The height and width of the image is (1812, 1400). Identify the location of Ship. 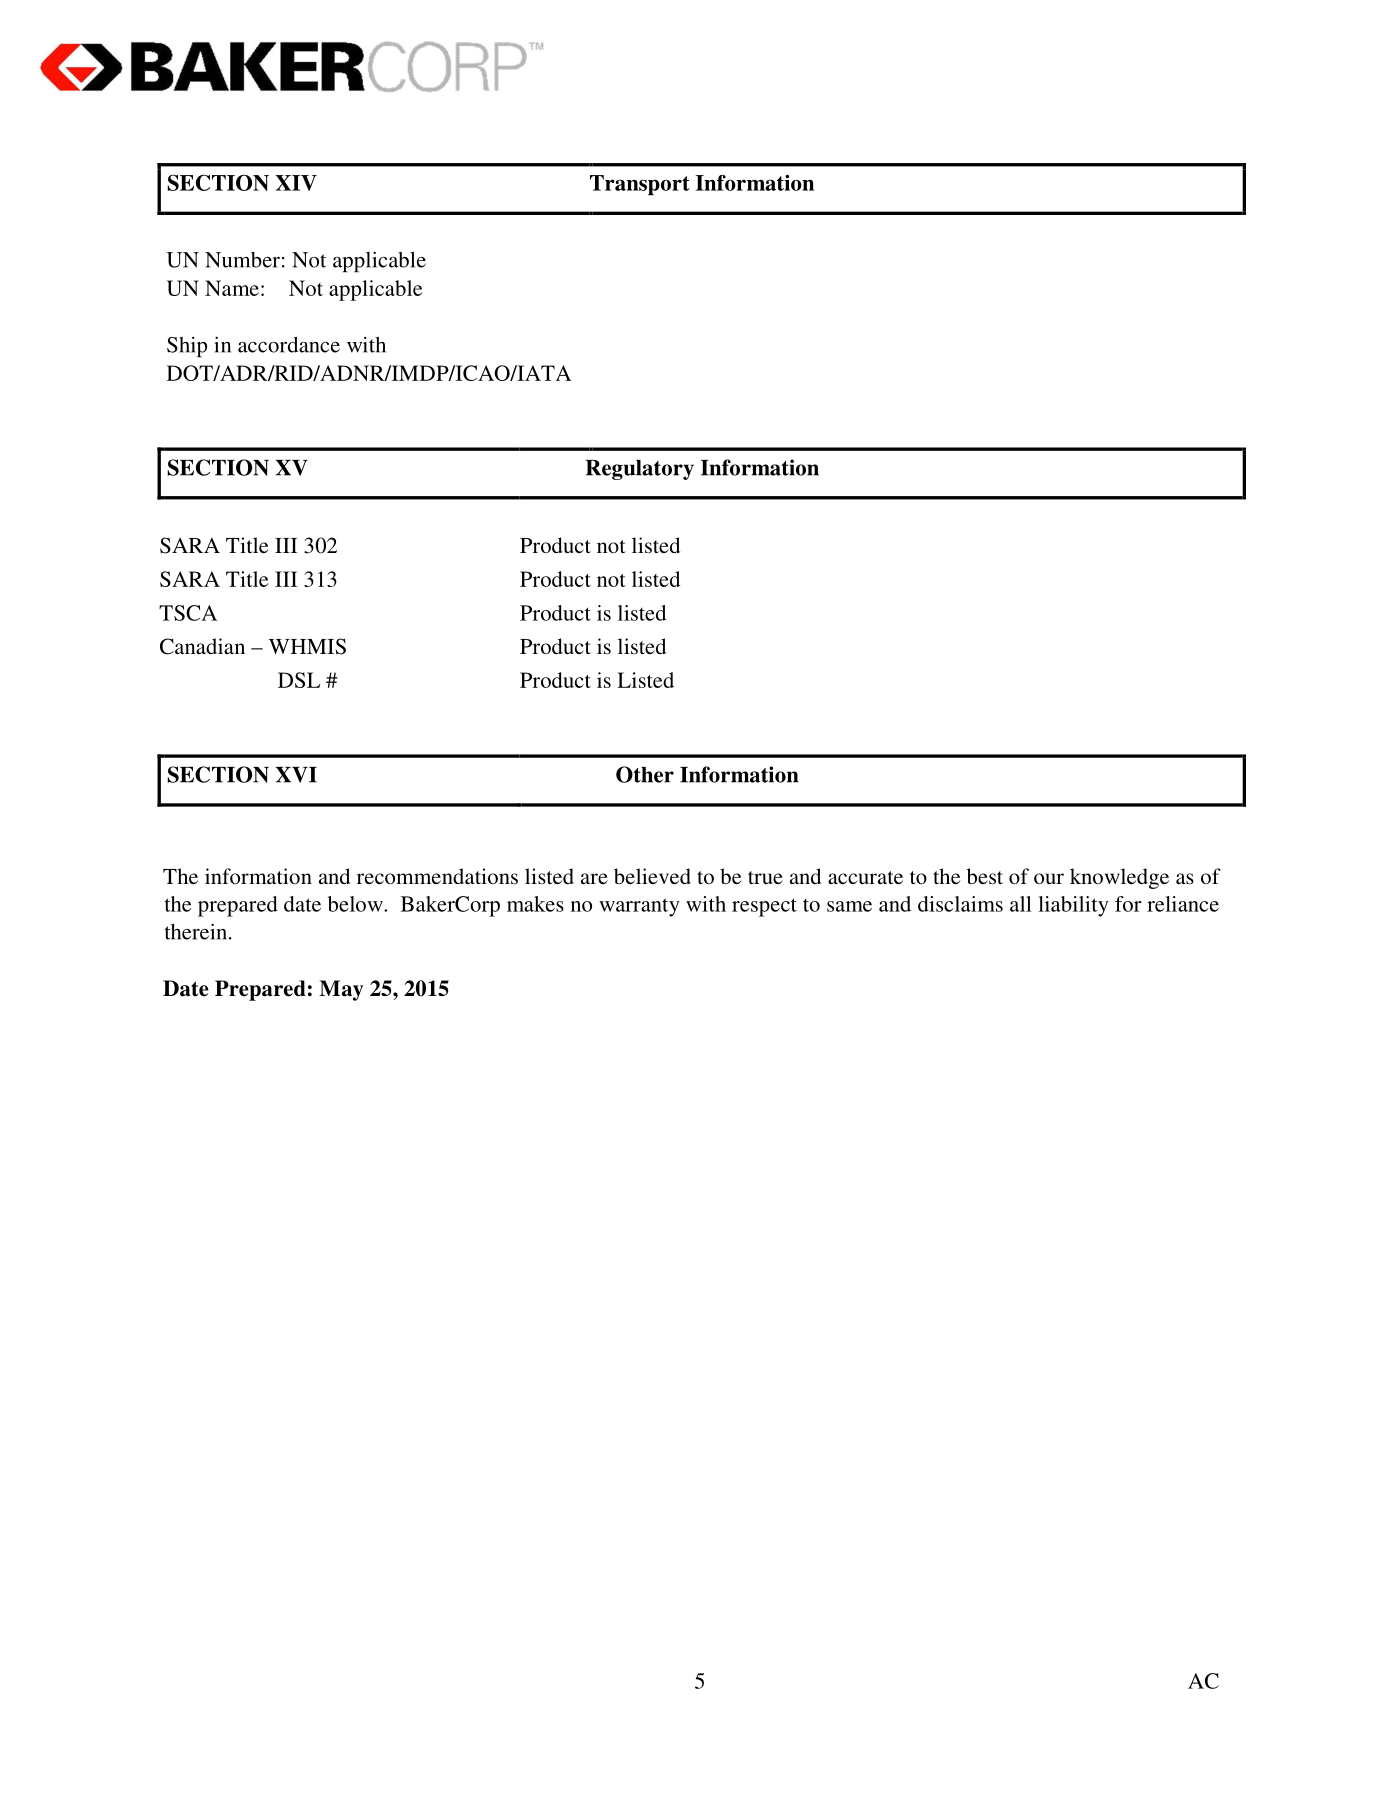
(187, 347).
